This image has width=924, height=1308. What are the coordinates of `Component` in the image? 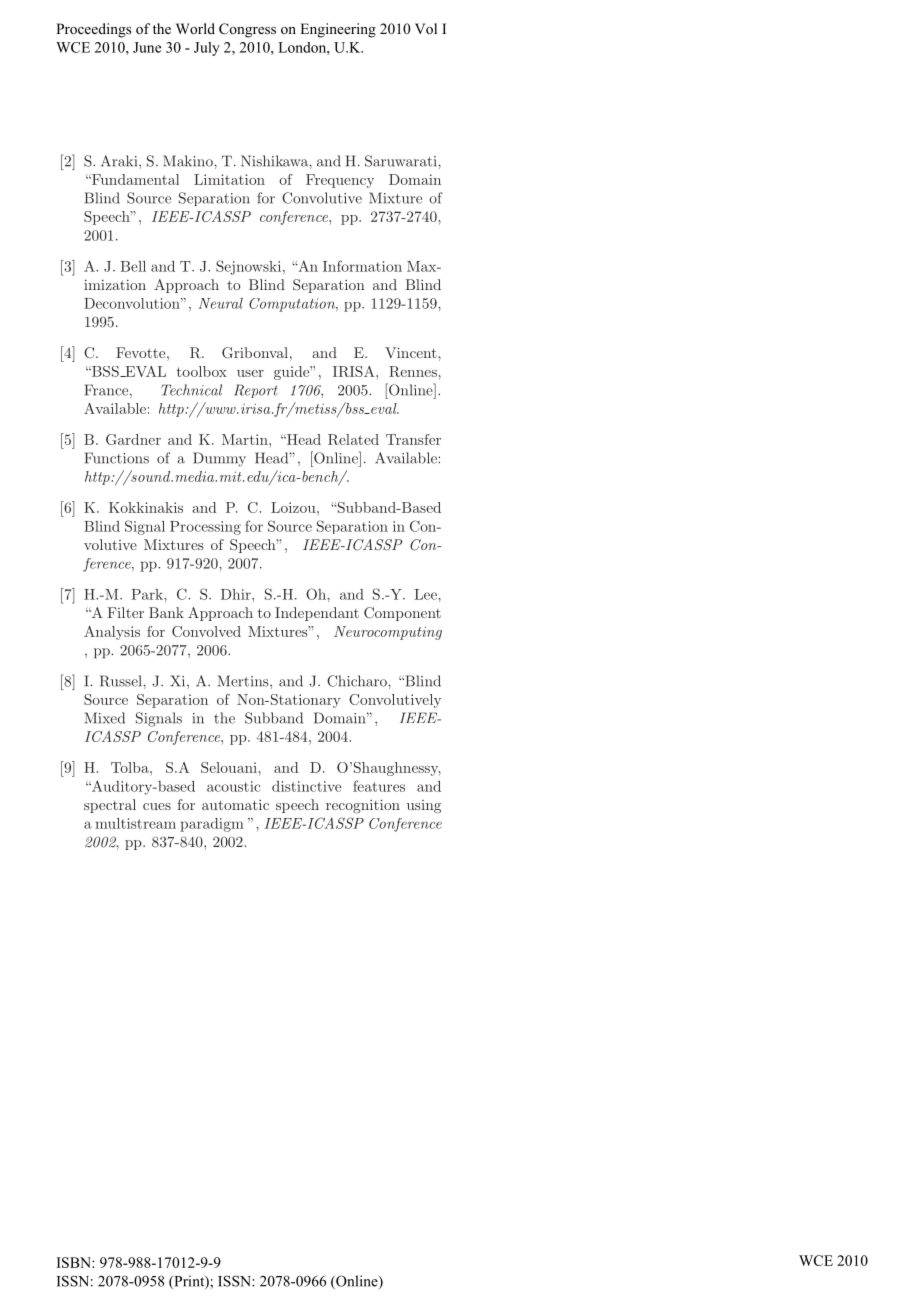 It's located at (402, 614).
